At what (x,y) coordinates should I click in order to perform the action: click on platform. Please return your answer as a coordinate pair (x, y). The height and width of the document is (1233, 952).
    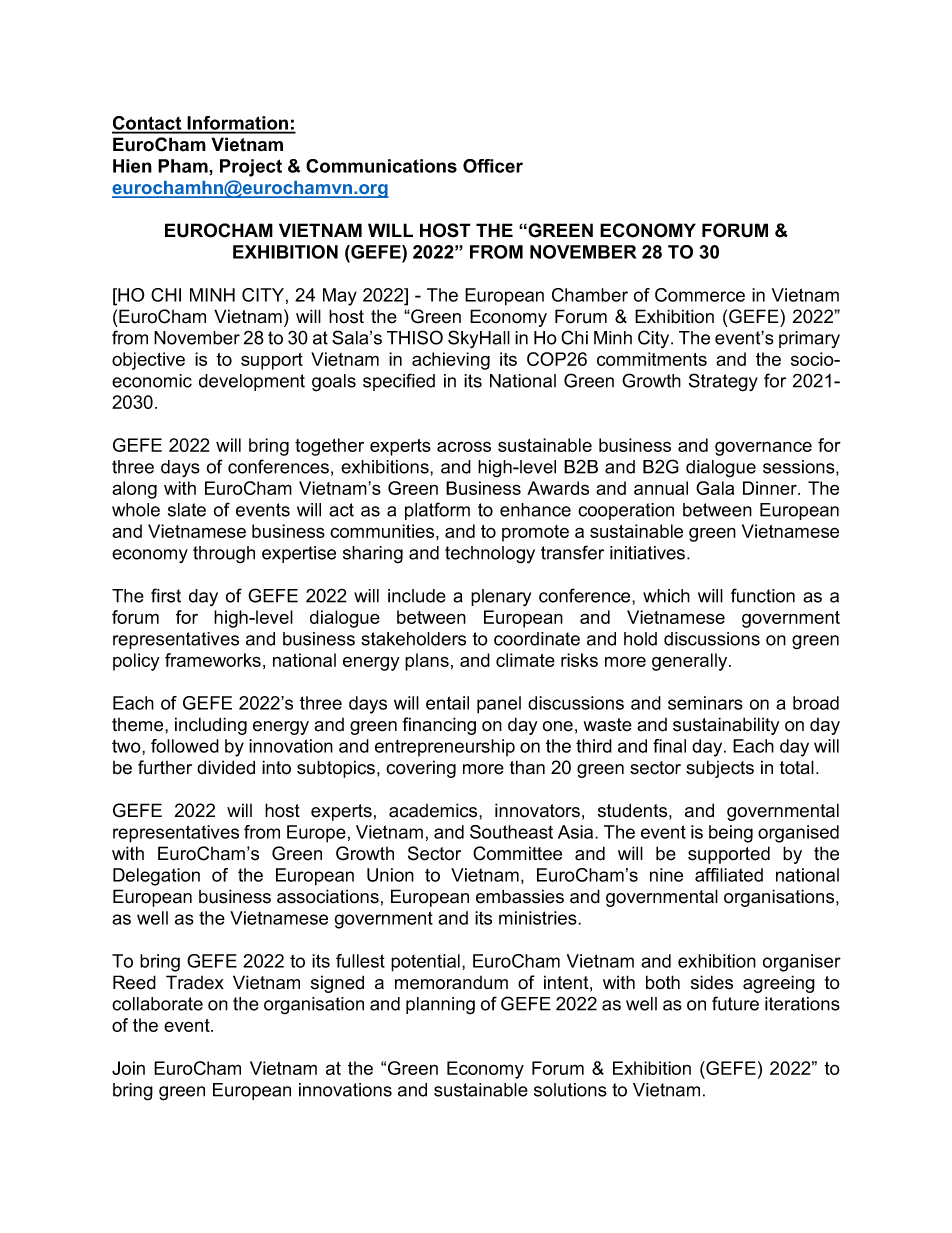
    Looking at the image, I should click on (437, 511).
